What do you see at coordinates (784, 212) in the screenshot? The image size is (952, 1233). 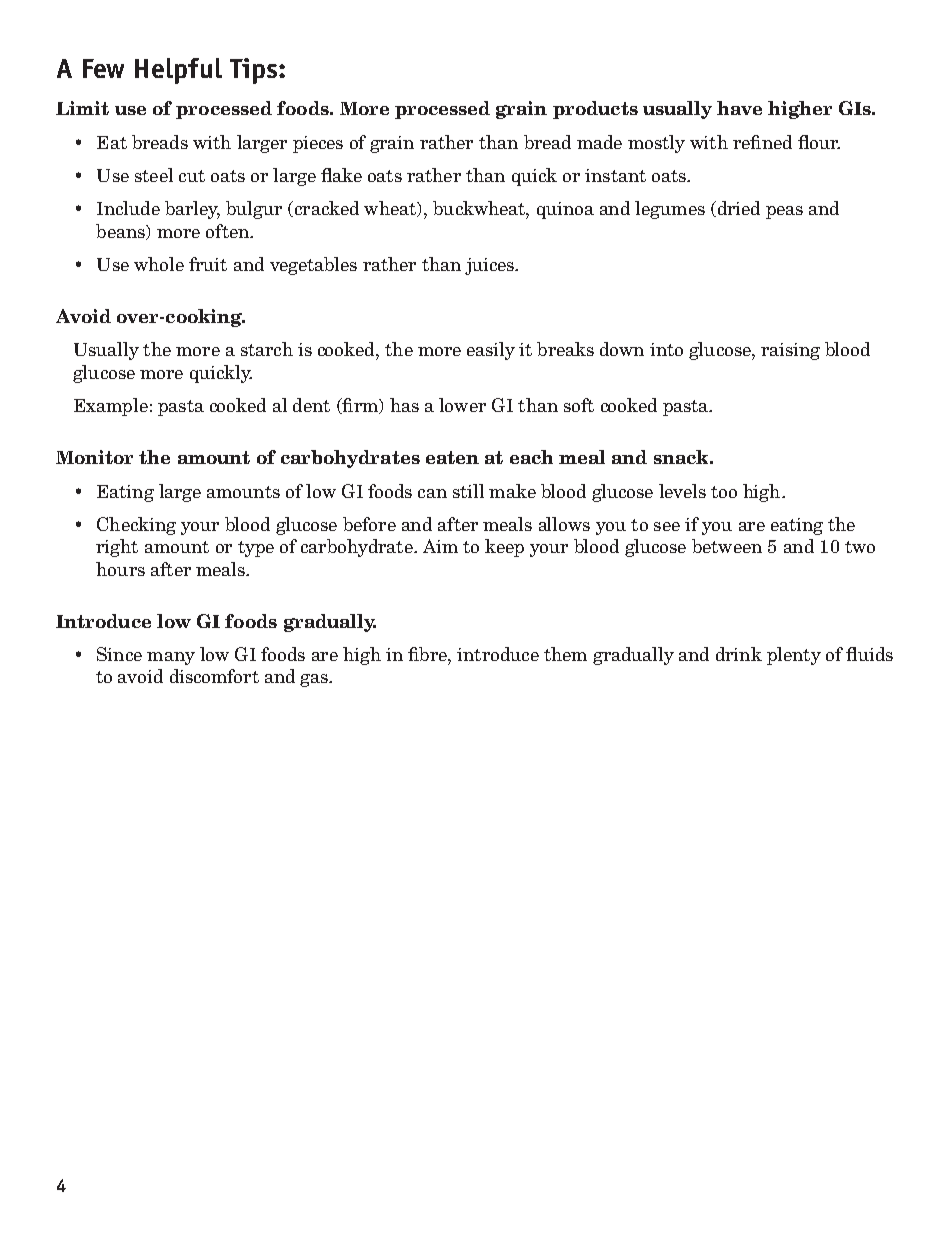 I see `peas` at bounding box center [784, 212].
